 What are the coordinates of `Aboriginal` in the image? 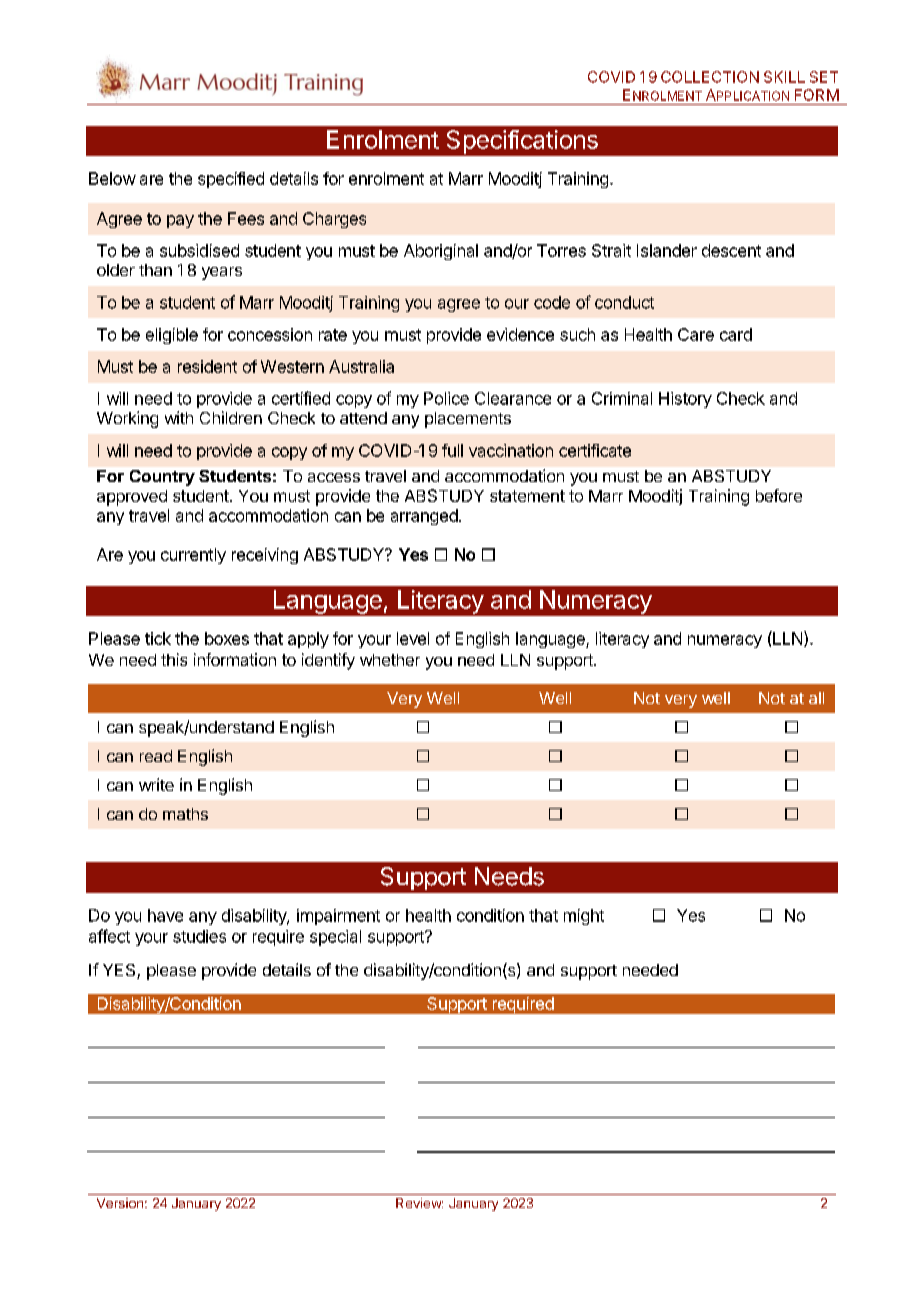 It's located at (441, 252).
